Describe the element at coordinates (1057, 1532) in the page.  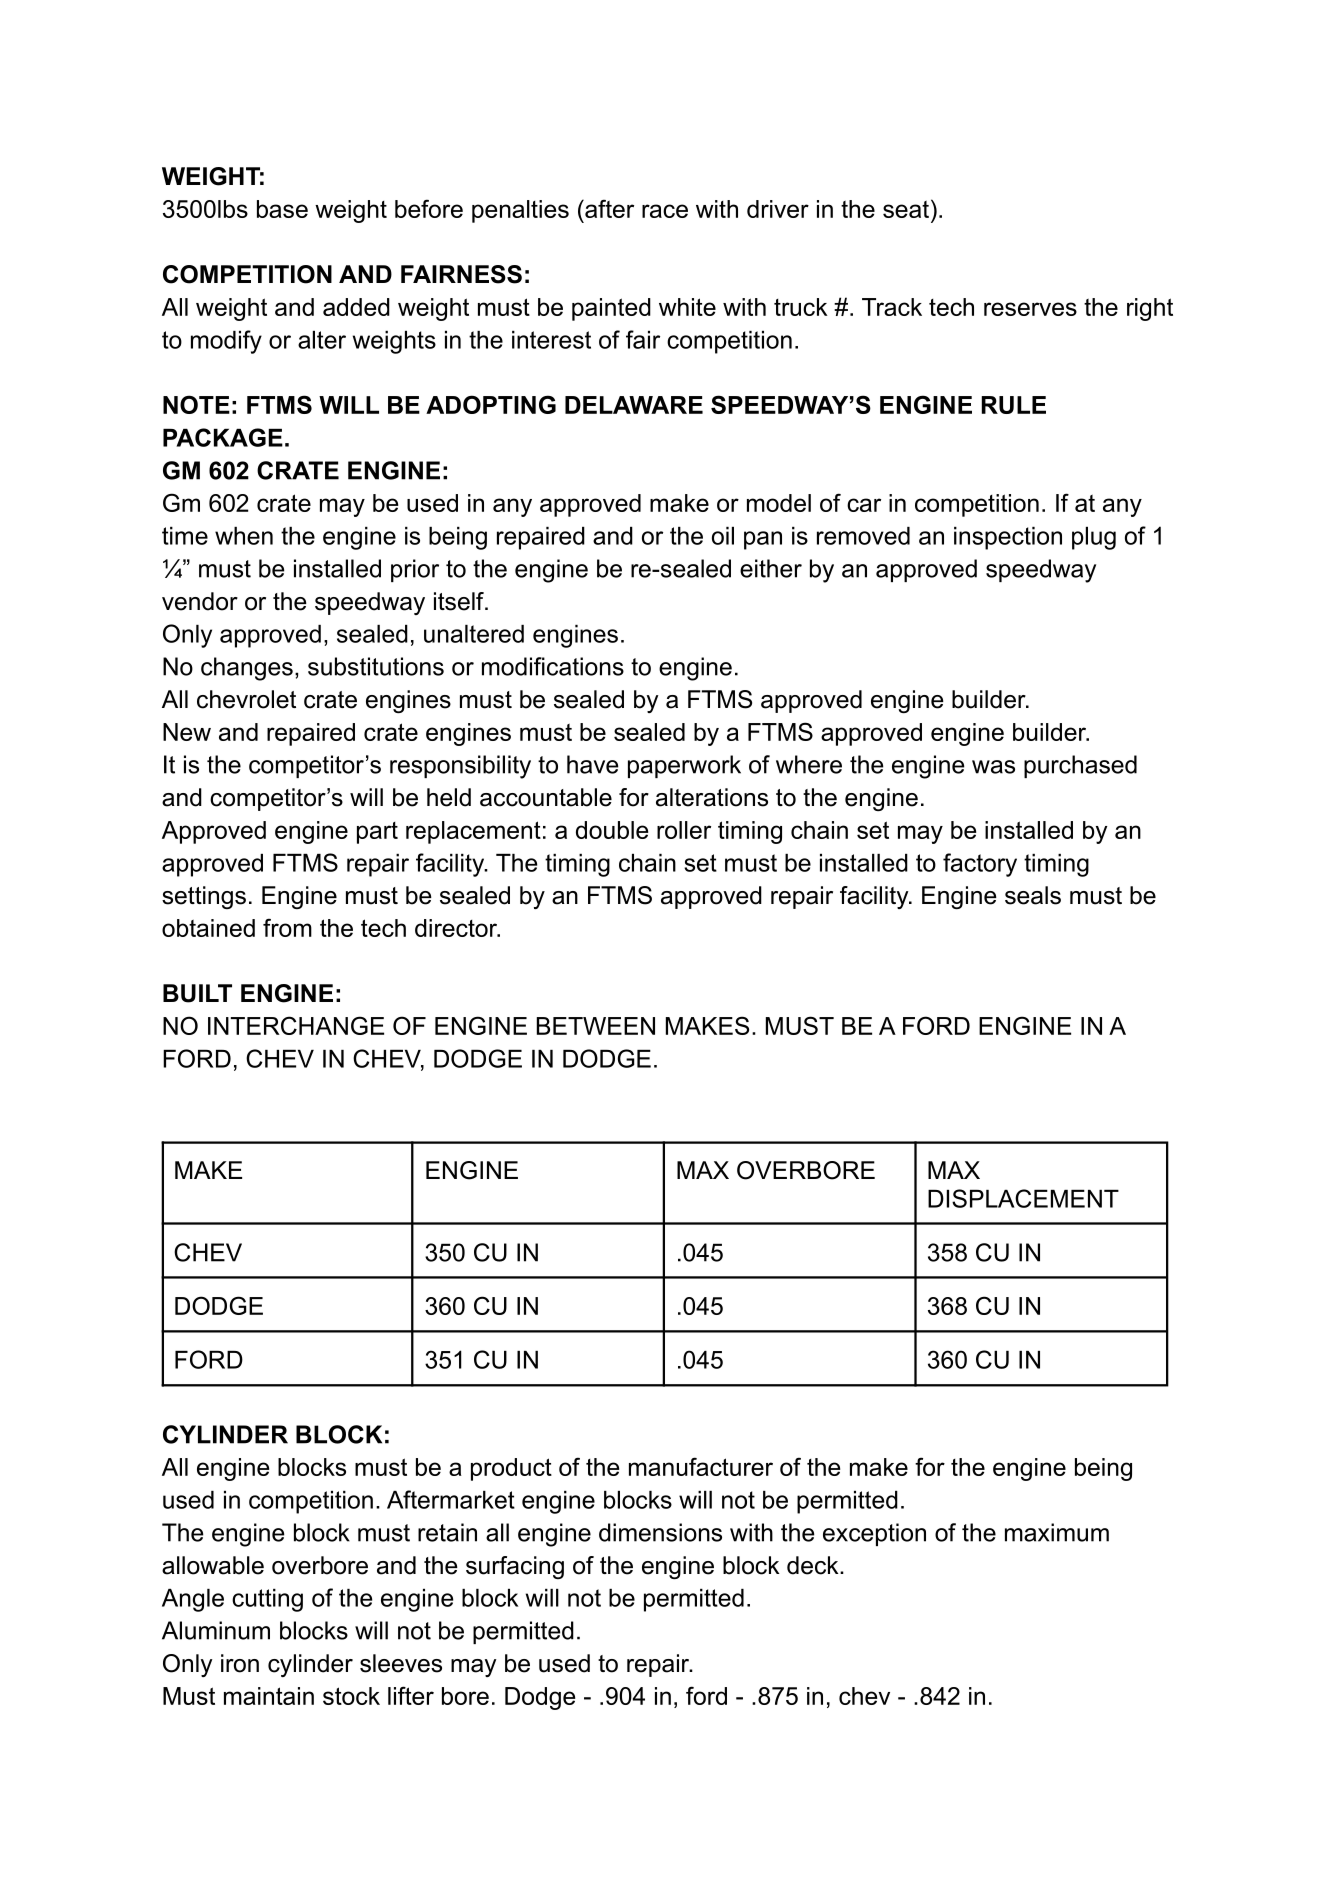
I see `maximum` at that location.
